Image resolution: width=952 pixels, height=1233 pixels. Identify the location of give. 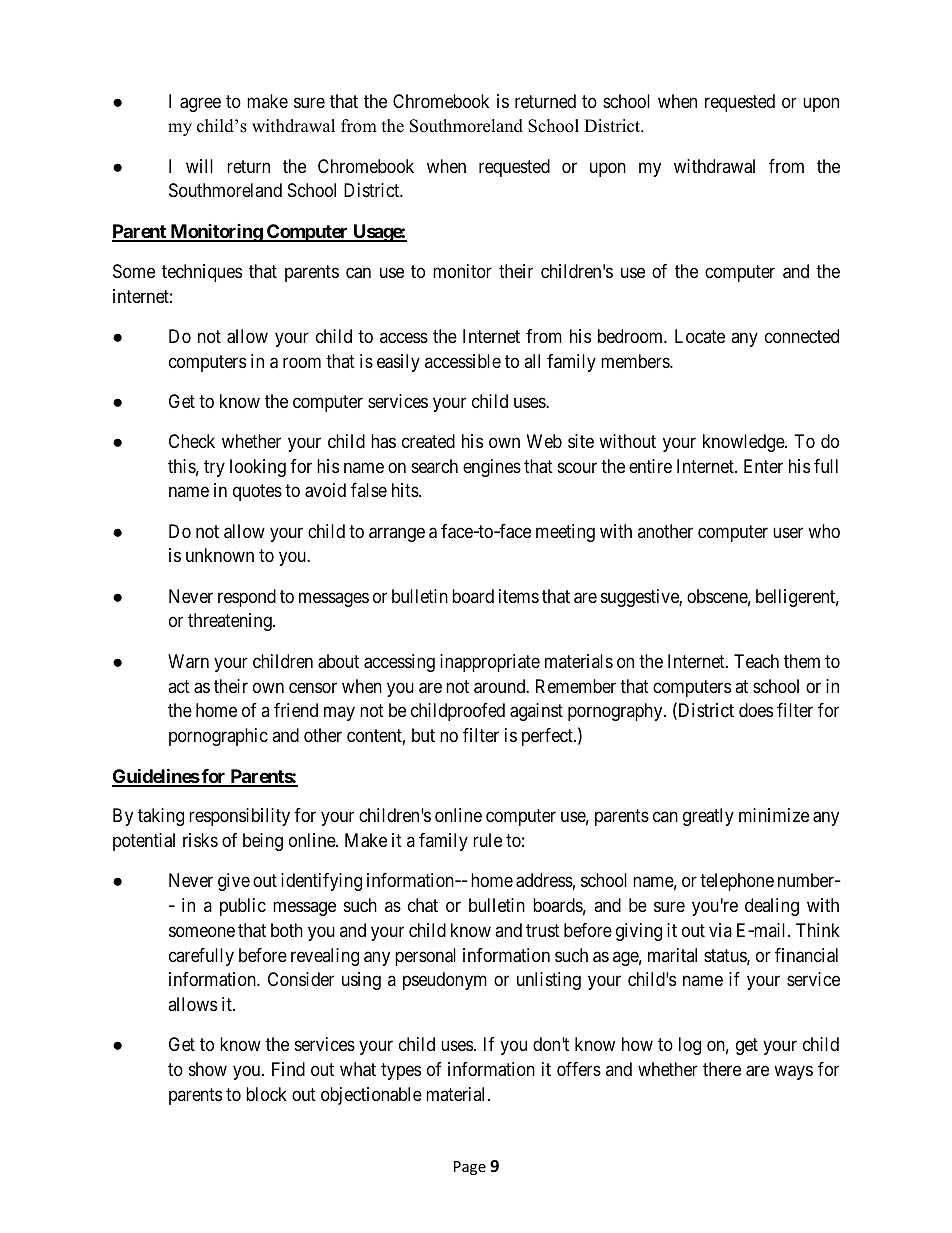
(234, 882).
